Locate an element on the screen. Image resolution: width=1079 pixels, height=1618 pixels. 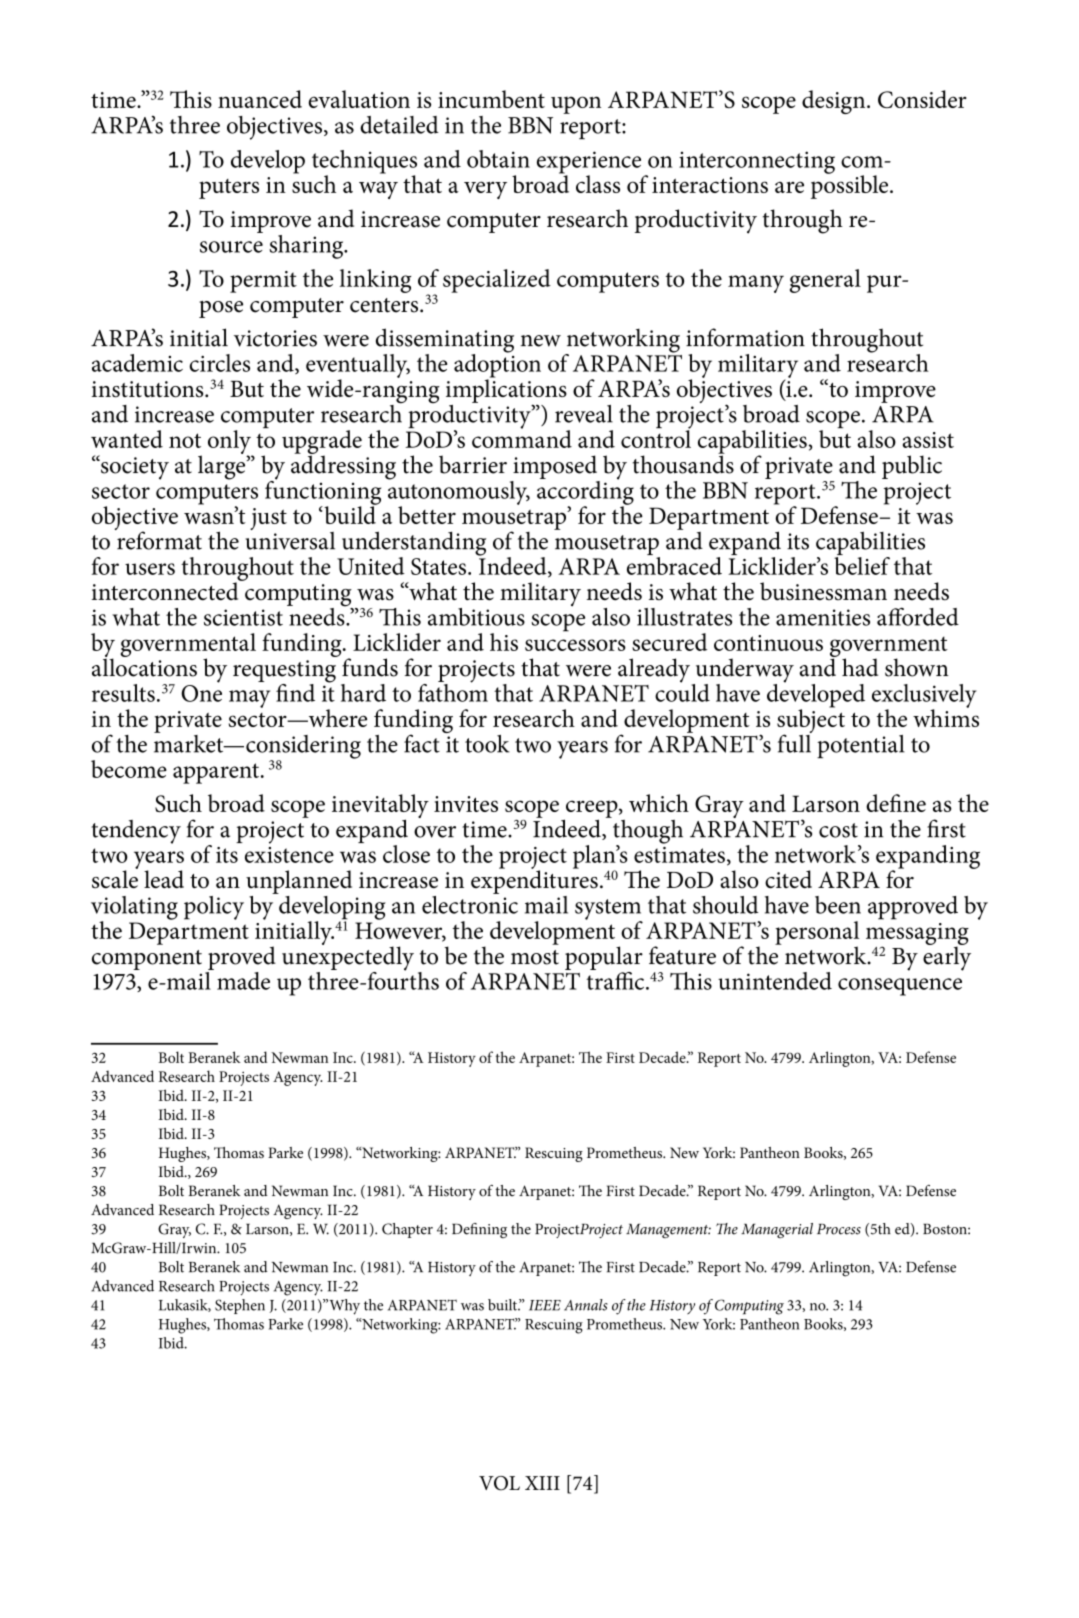
made is located at coordinates (243, 981).
